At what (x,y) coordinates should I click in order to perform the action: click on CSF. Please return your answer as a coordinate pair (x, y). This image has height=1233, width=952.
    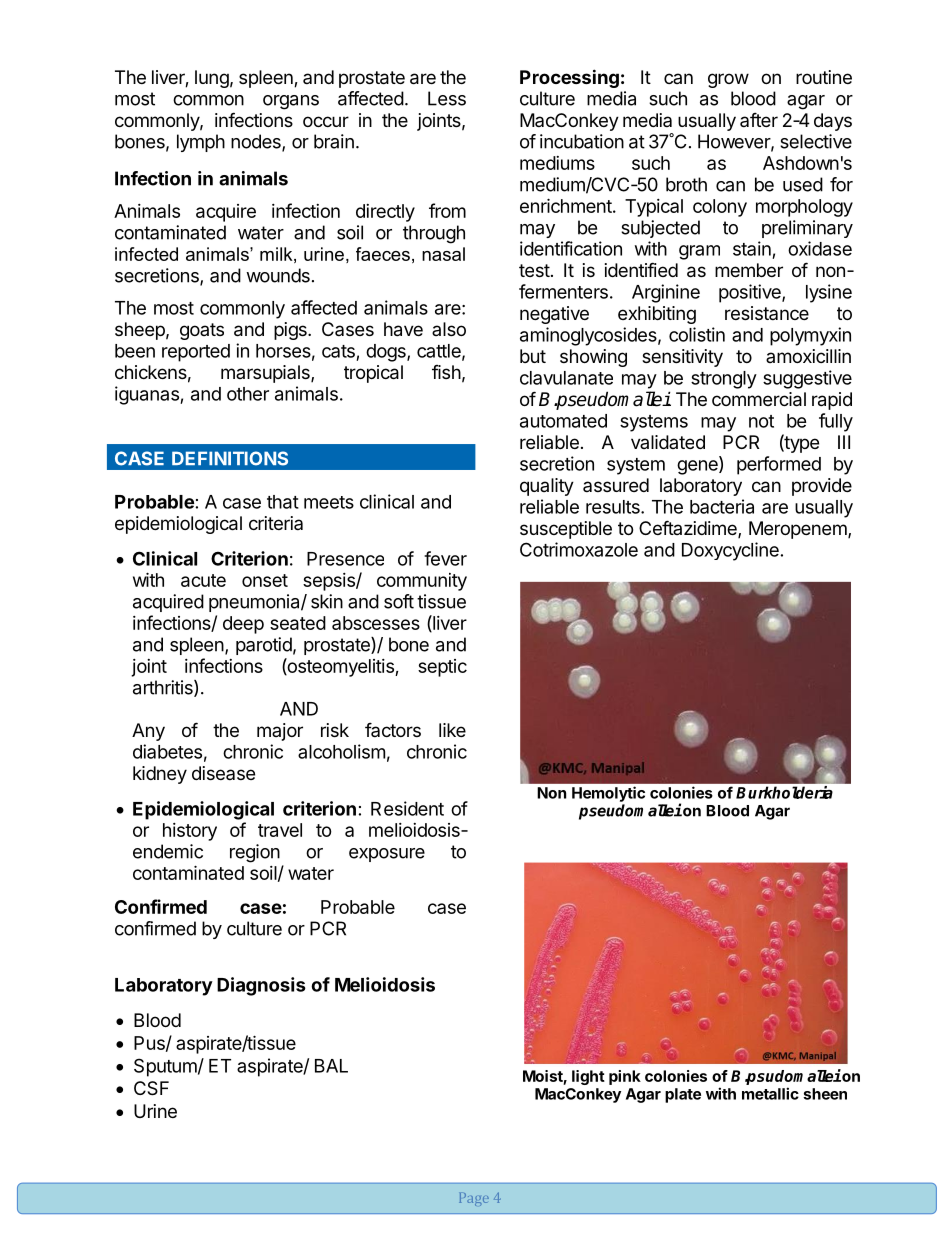
    Looking at the image, I should click on (151, 1088).
